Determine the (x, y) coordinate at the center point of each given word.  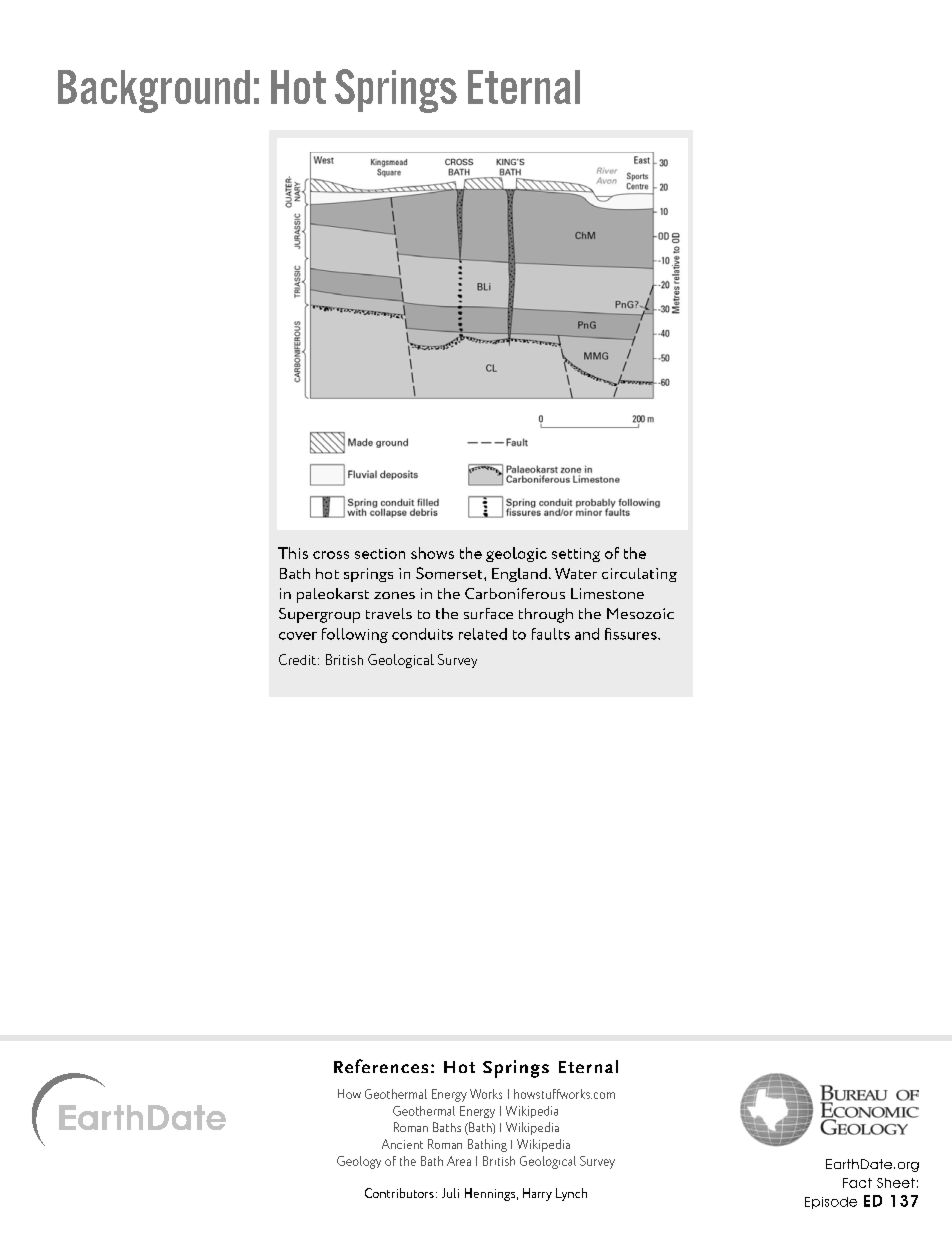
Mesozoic (640, 613)
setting (576, 555)
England (519, 575)
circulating (639, 575)
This (293, 553)
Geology (359, 1162)
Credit (297, 659)
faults (551, 634)
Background (154, 91)
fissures (632, 634)
